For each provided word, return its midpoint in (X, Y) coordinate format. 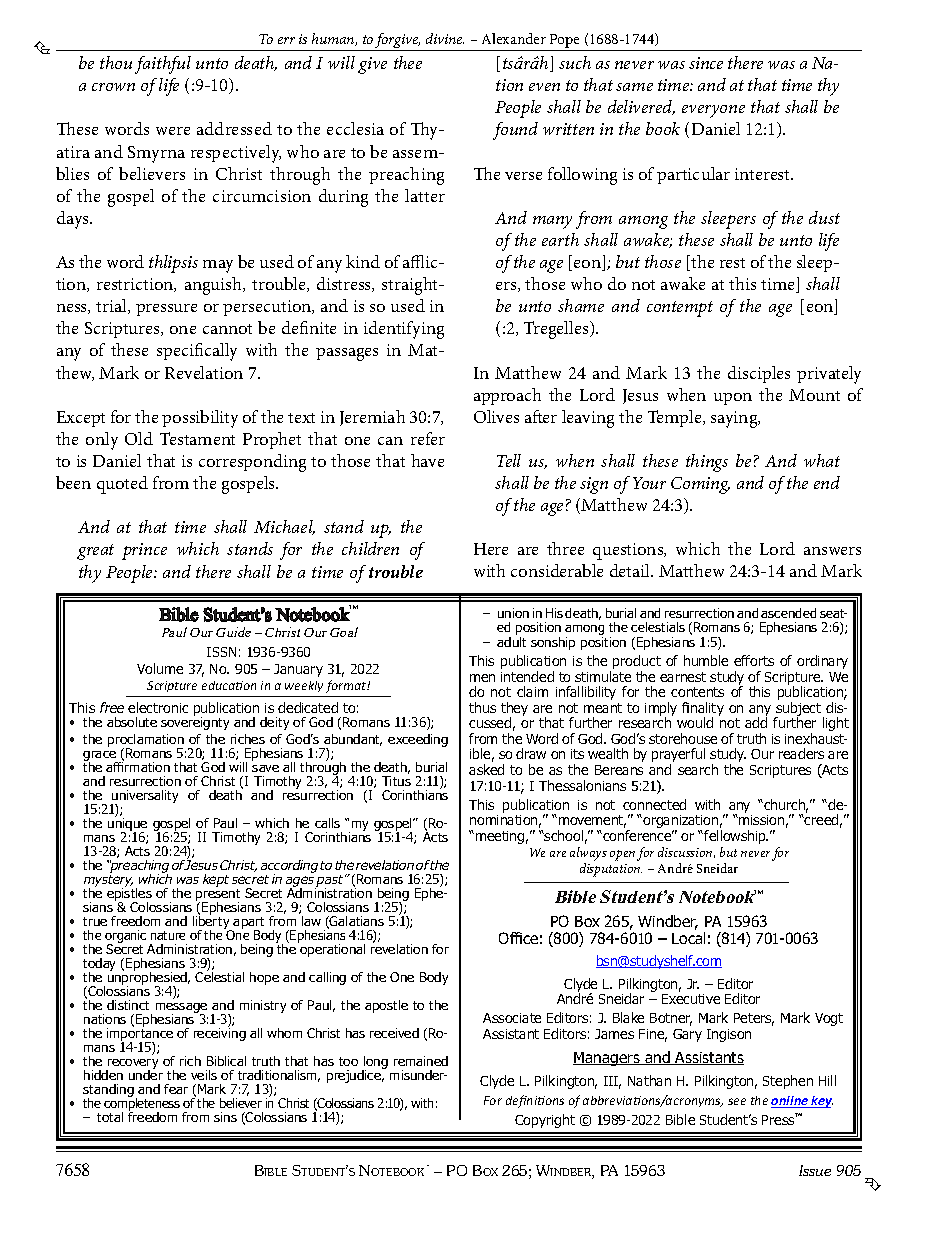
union (513, 613)
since (706, 63)
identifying (404, 330)
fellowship (736, 837)
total (110, 1117)
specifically (197, 352)
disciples (759, 374)
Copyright (545, 1121)
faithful (163, 65)
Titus (396, 781)
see (737, 1101)
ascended (788, 613)
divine (445, 38)
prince (144, 551)
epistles (129, 894)
